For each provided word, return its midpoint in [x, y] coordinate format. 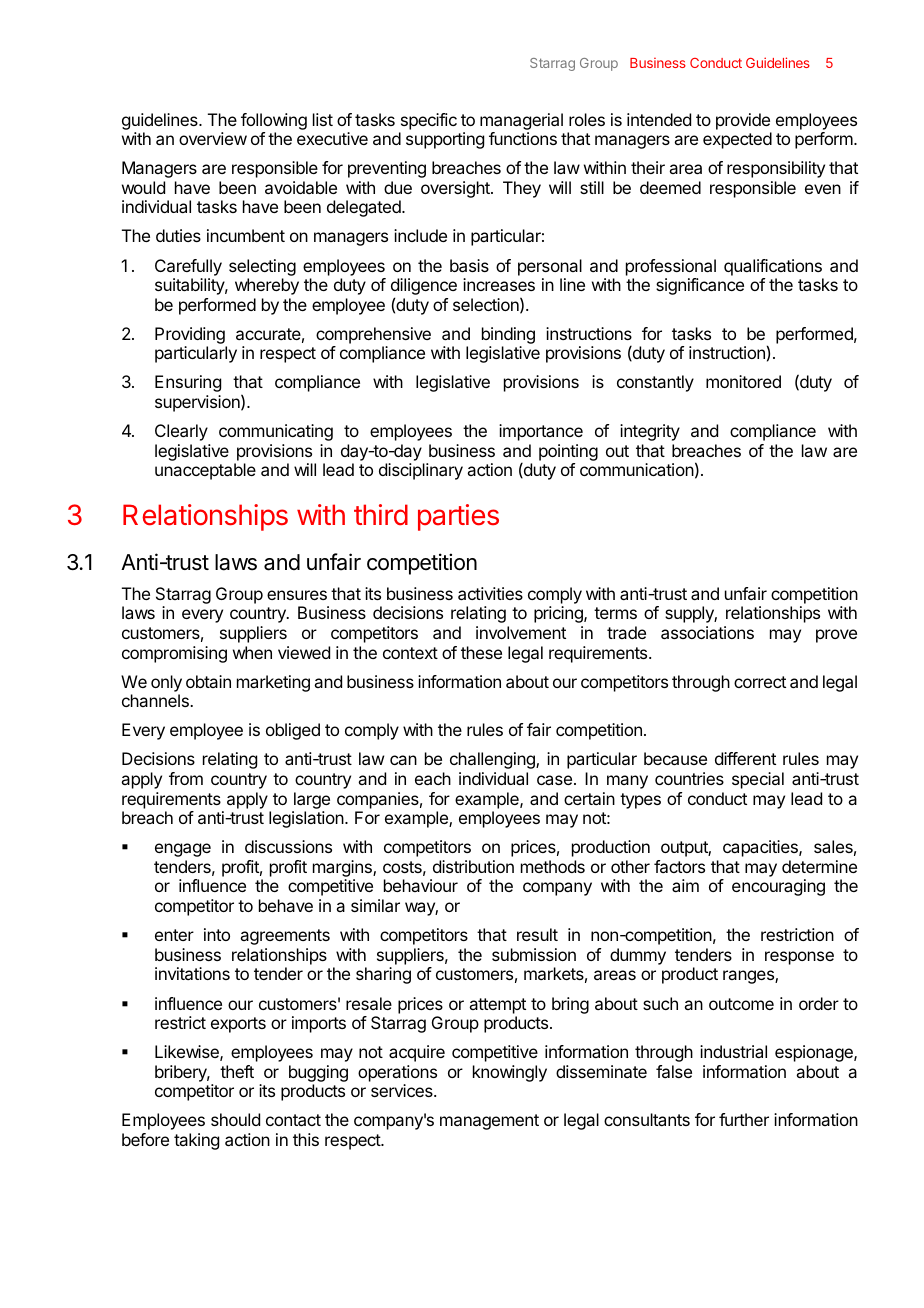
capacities [761, 848]
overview [213, 138]
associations [707, 632]
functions [523, 138]
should [235, 1119]
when [252, 652]
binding [508, 335]
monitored [743, 381]
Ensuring [188, 383]
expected [737, 140]
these [481, 652]
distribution [473, 866]
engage [183, 850]
